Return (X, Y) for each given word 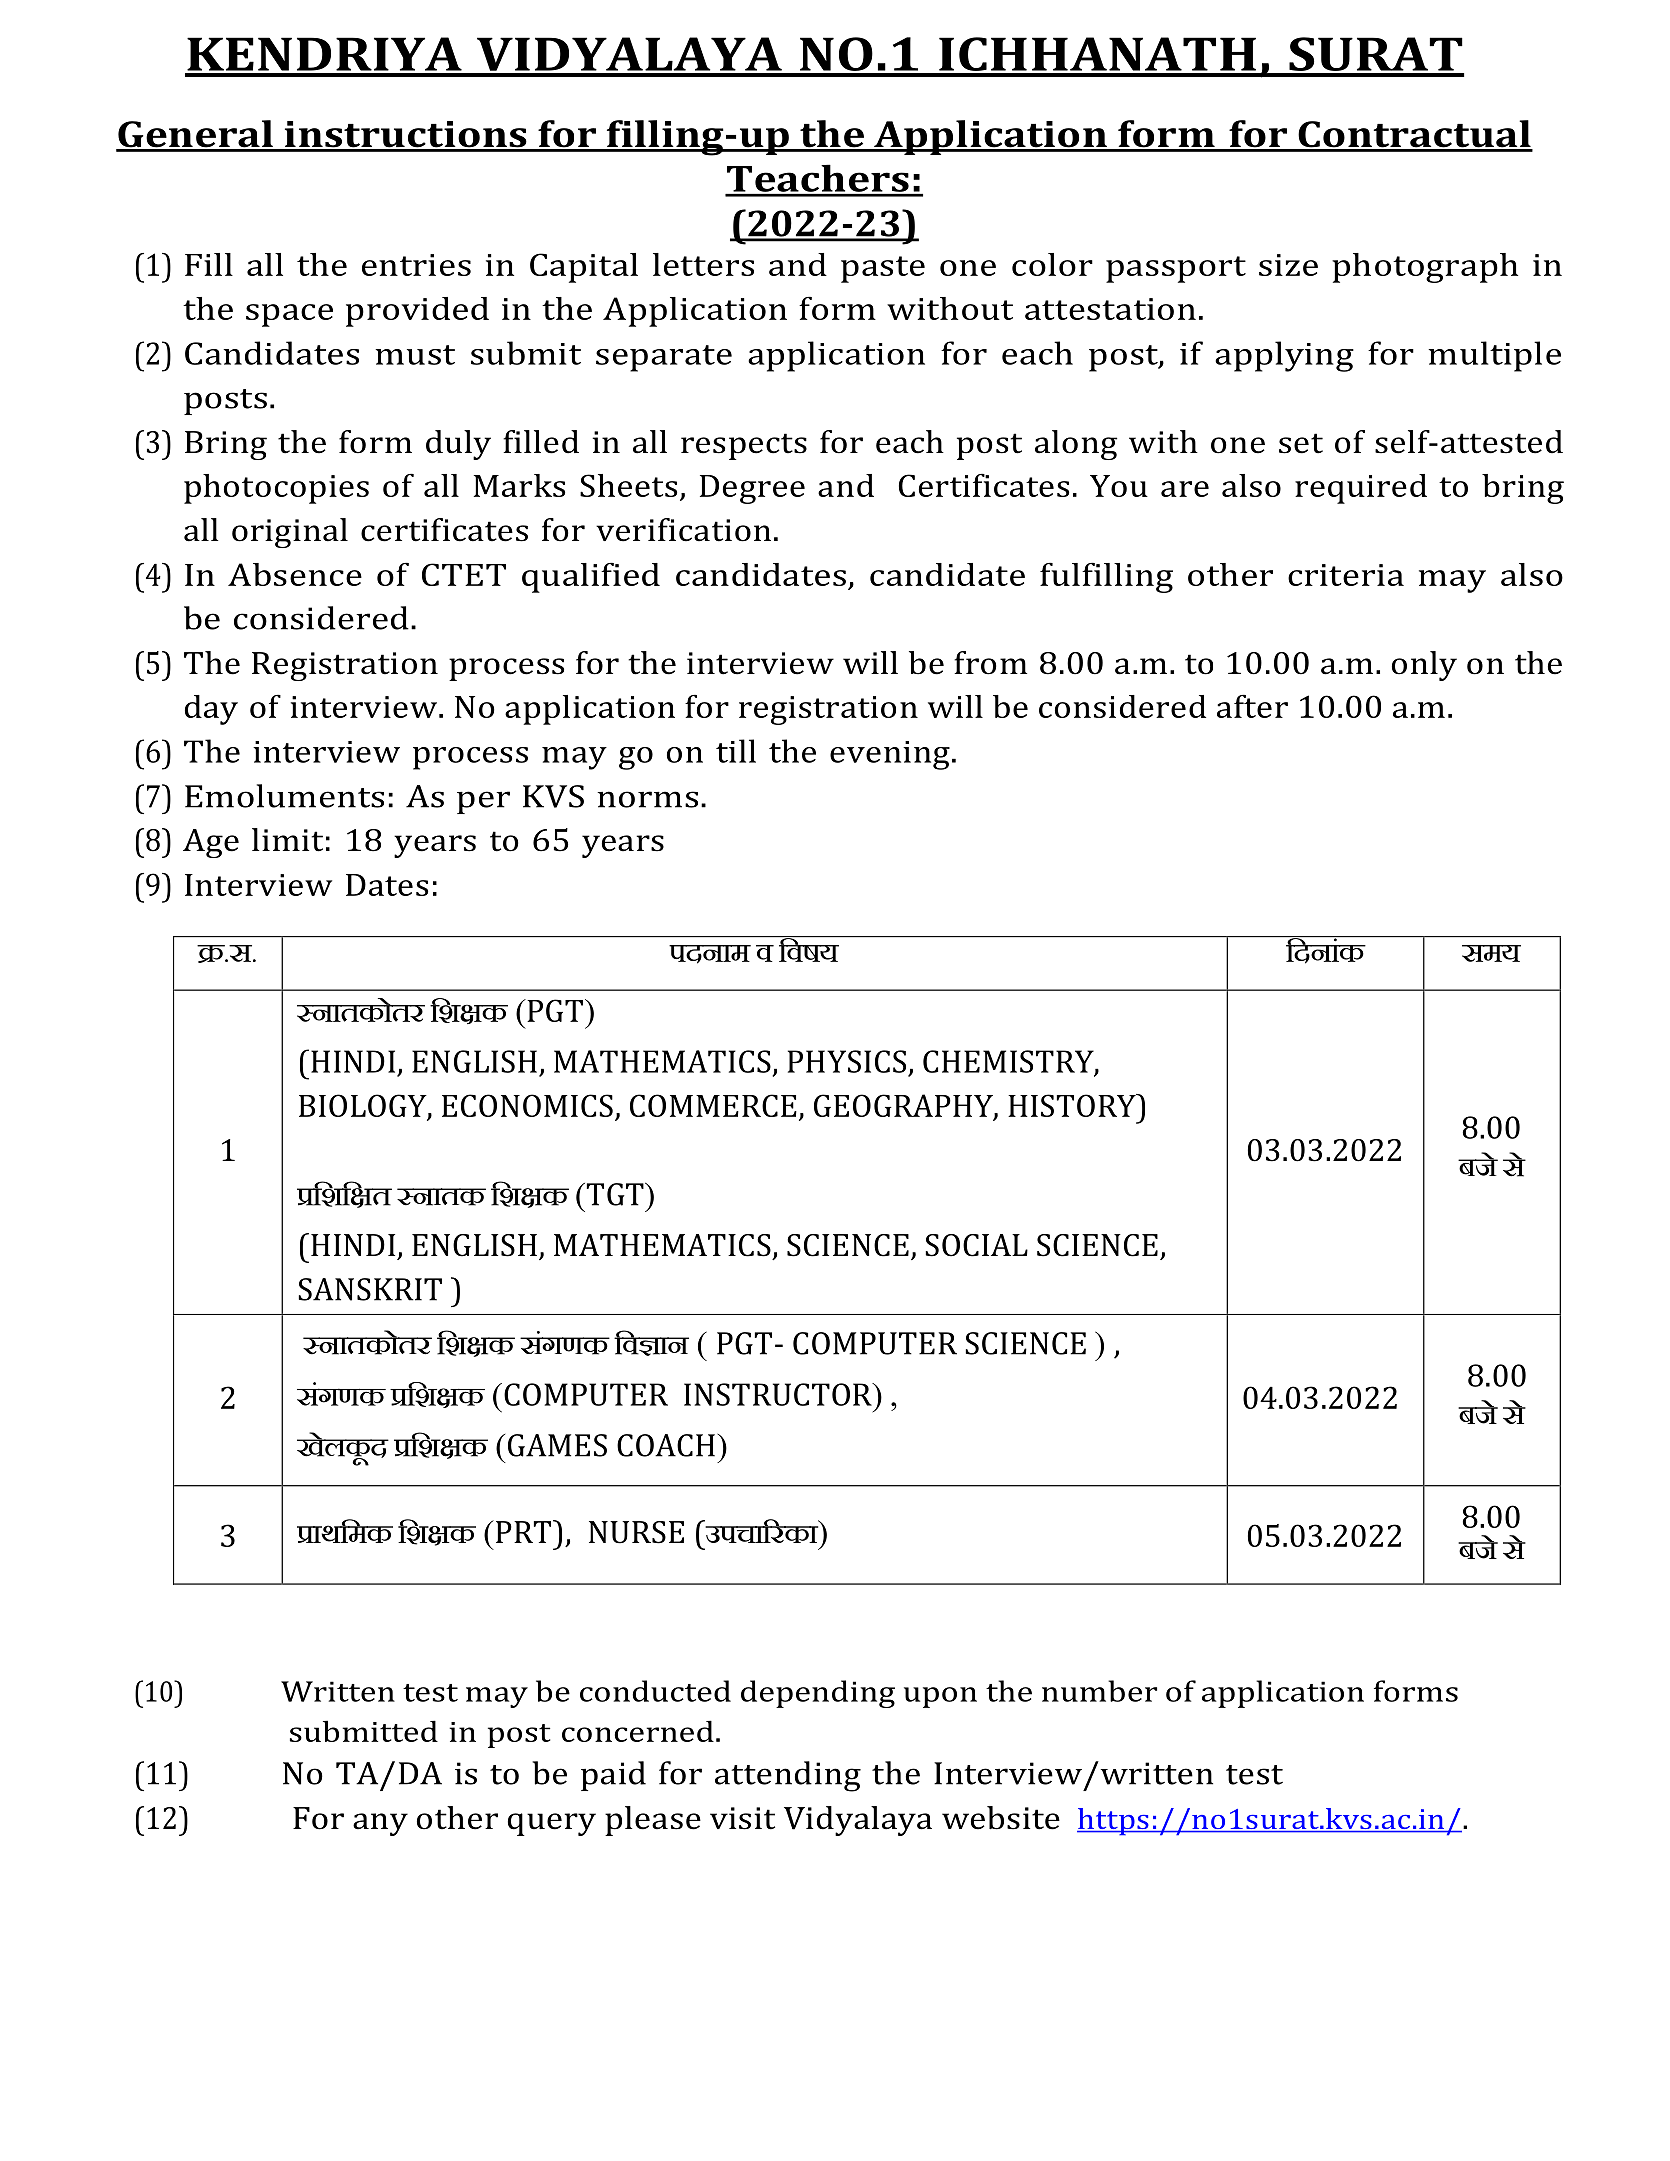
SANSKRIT (370, 1289)
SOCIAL (976, 1245)
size (1288, 265)
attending (788, 1776)
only (1424, 666)
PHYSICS (847, 1061)
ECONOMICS (527, 1105)
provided (417, 312)
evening (890, 755)
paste (883, 269)
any (380, 1824)
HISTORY (1073, 1105)
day (211, 710)
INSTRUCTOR (779, 1394)
